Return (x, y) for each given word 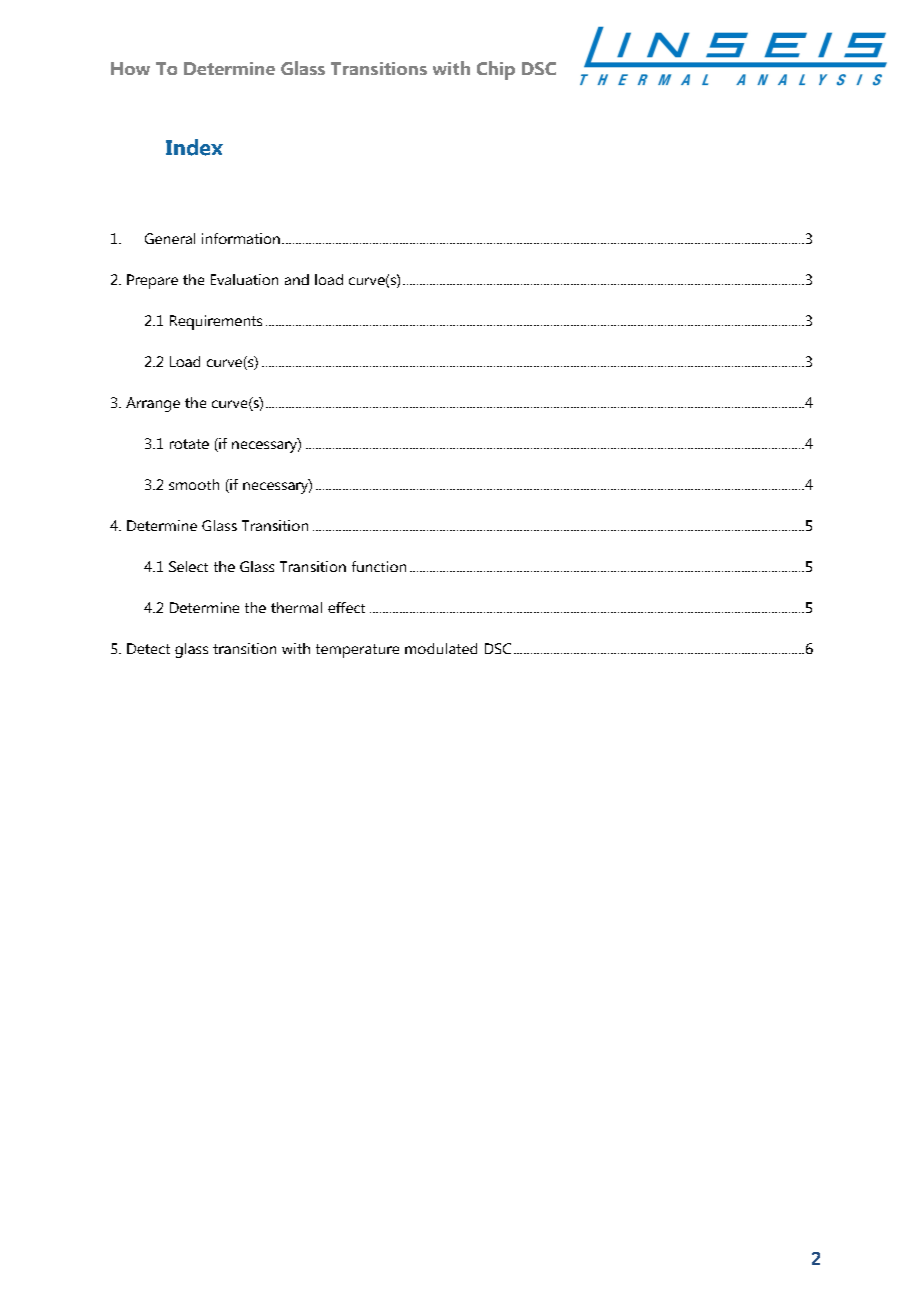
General (170, 238)
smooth (194, 484)
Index (194, 147)
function (379, 566)
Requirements (216, 322)
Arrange (153, 404)
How (130, 68)
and (297, 279)
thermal (296, 607)
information (241, 238)
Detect (148, 648)
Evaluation (244, 279)
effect (346, 607)
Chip (496, 70)
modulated (441, 648)
